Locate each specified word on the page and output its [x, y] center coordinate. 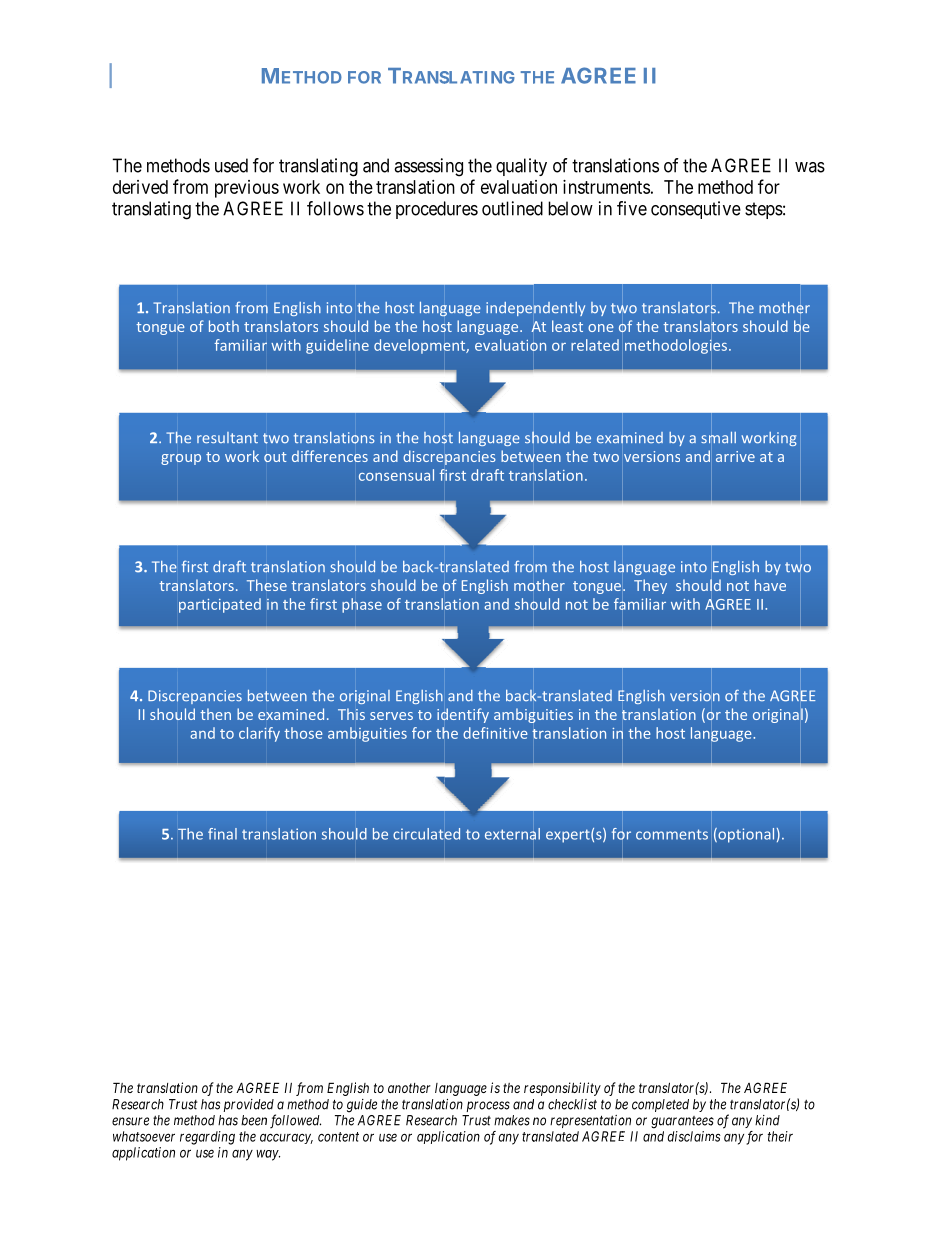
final [222, 834]
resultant [227, 438]
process [488, 1106]
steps [764, 210]
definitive [495, 733]
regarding [207, 1138]
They [650, 586]
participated [220, 605]
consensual [396, 475]
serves [391, 716]
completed [660, 1105]
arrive [735, 456]
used [231, 165]
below [570, 208]
